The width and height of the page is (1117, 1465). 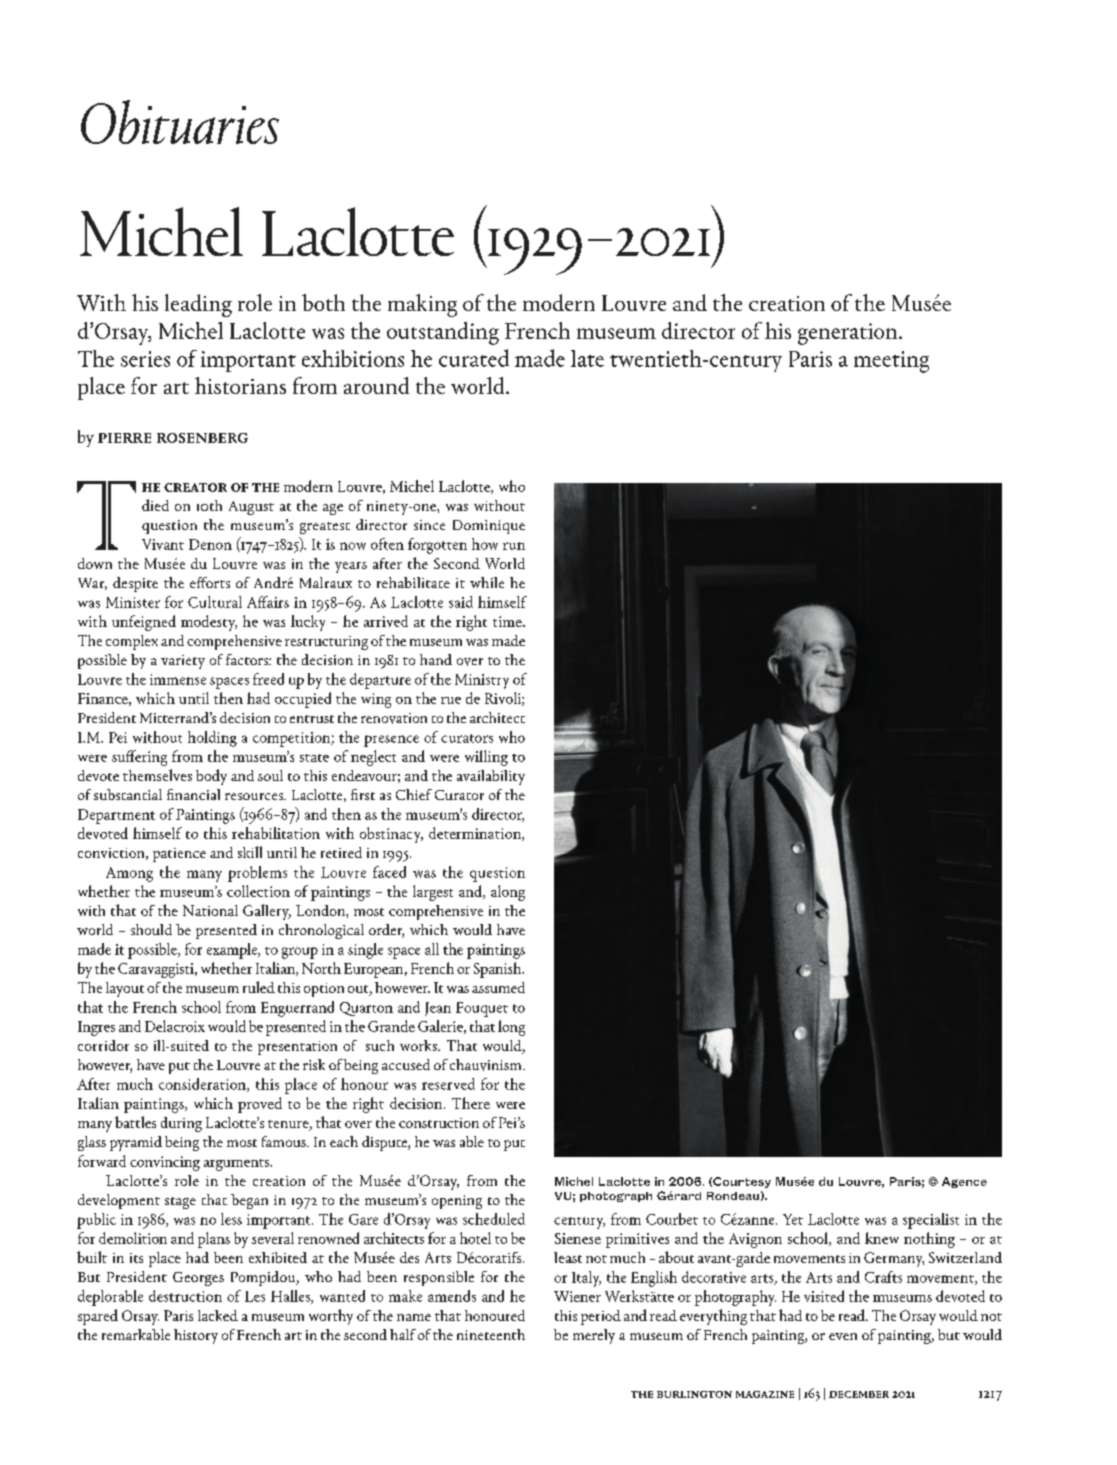 I want to click on availability, so click(x=491, y=777).
